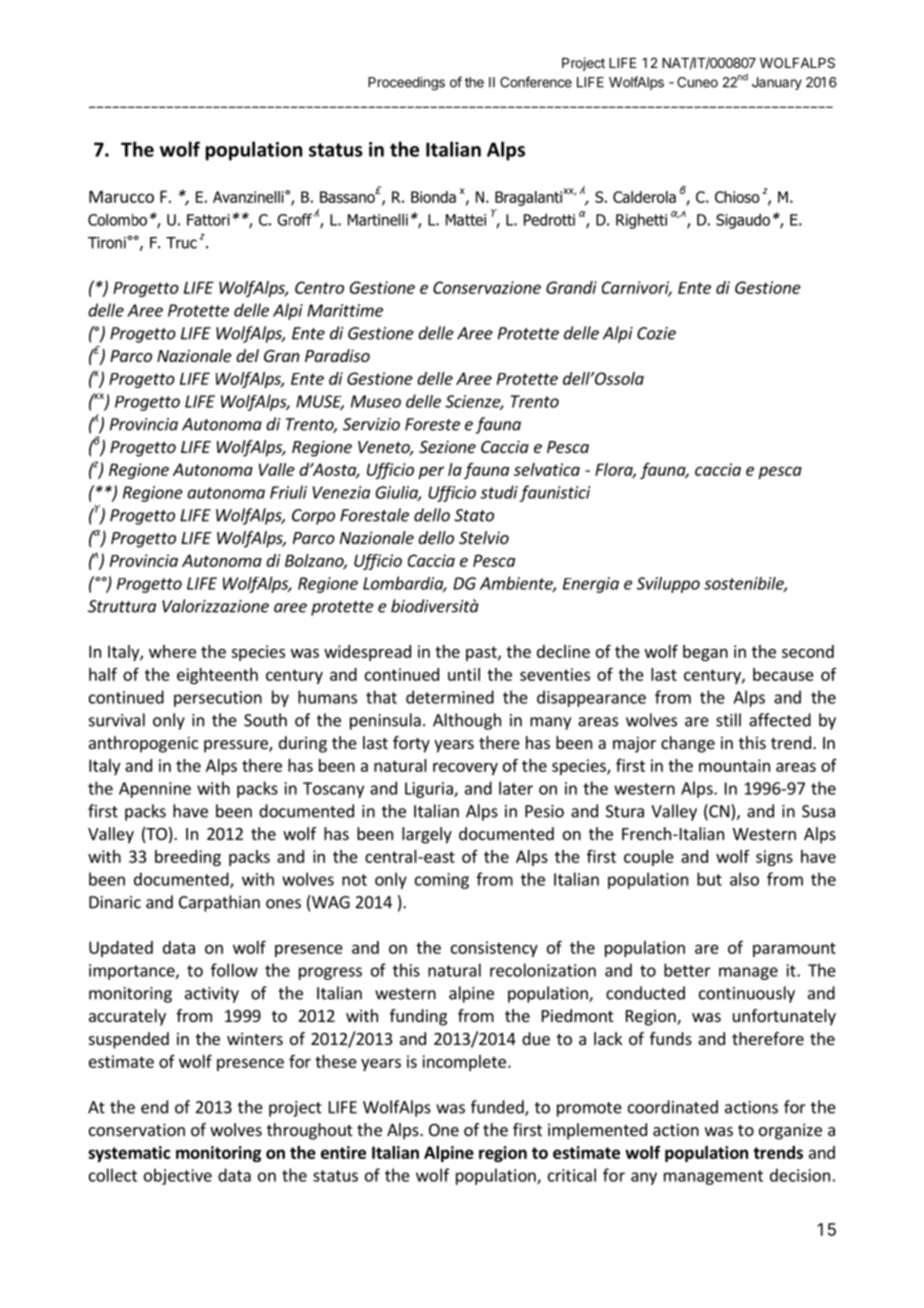 This page has width=924, height=1308. I want to click on began, so click(705, 653).
